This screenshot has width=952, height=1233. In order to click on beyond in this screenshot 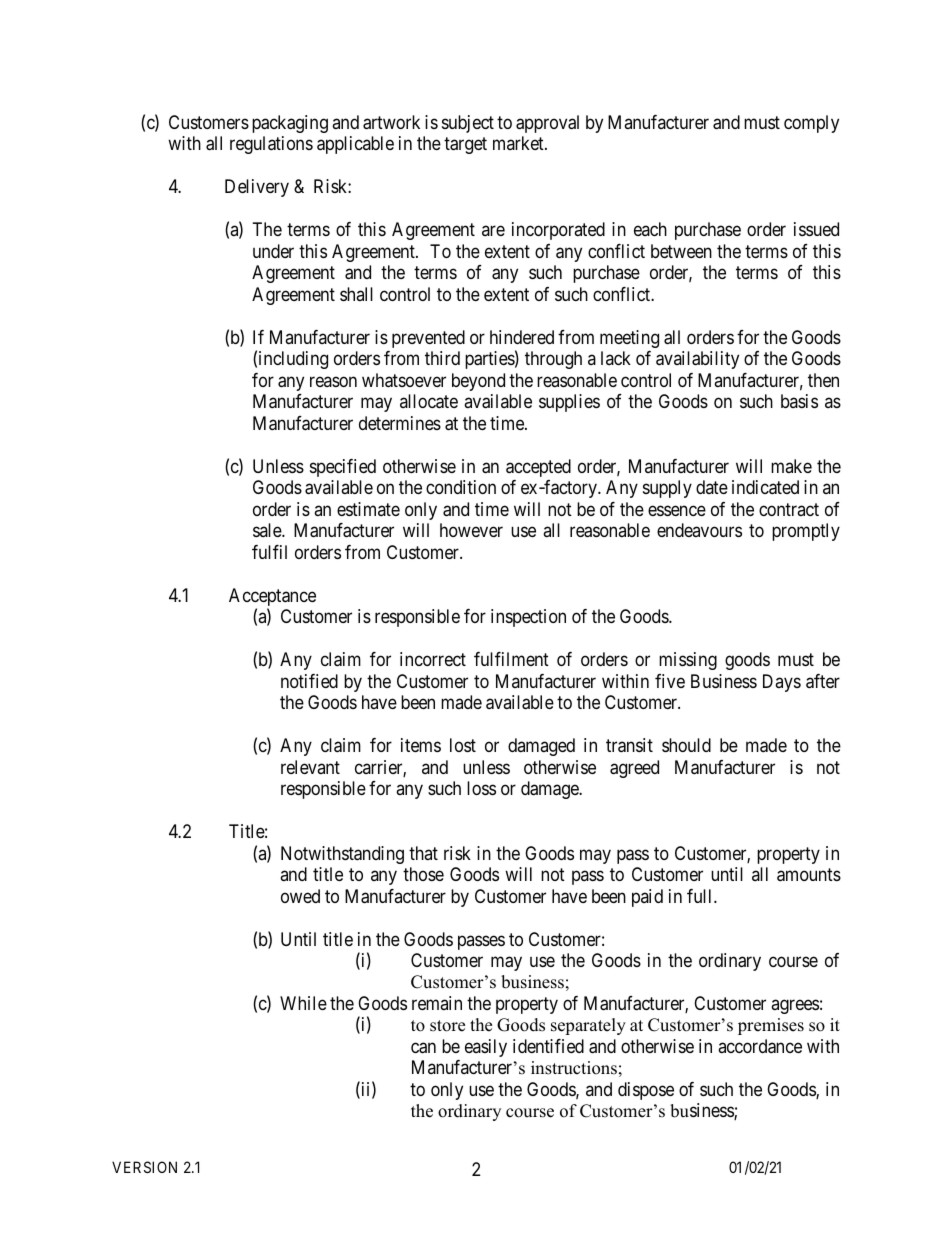, I will do `click(478, 382)`.
